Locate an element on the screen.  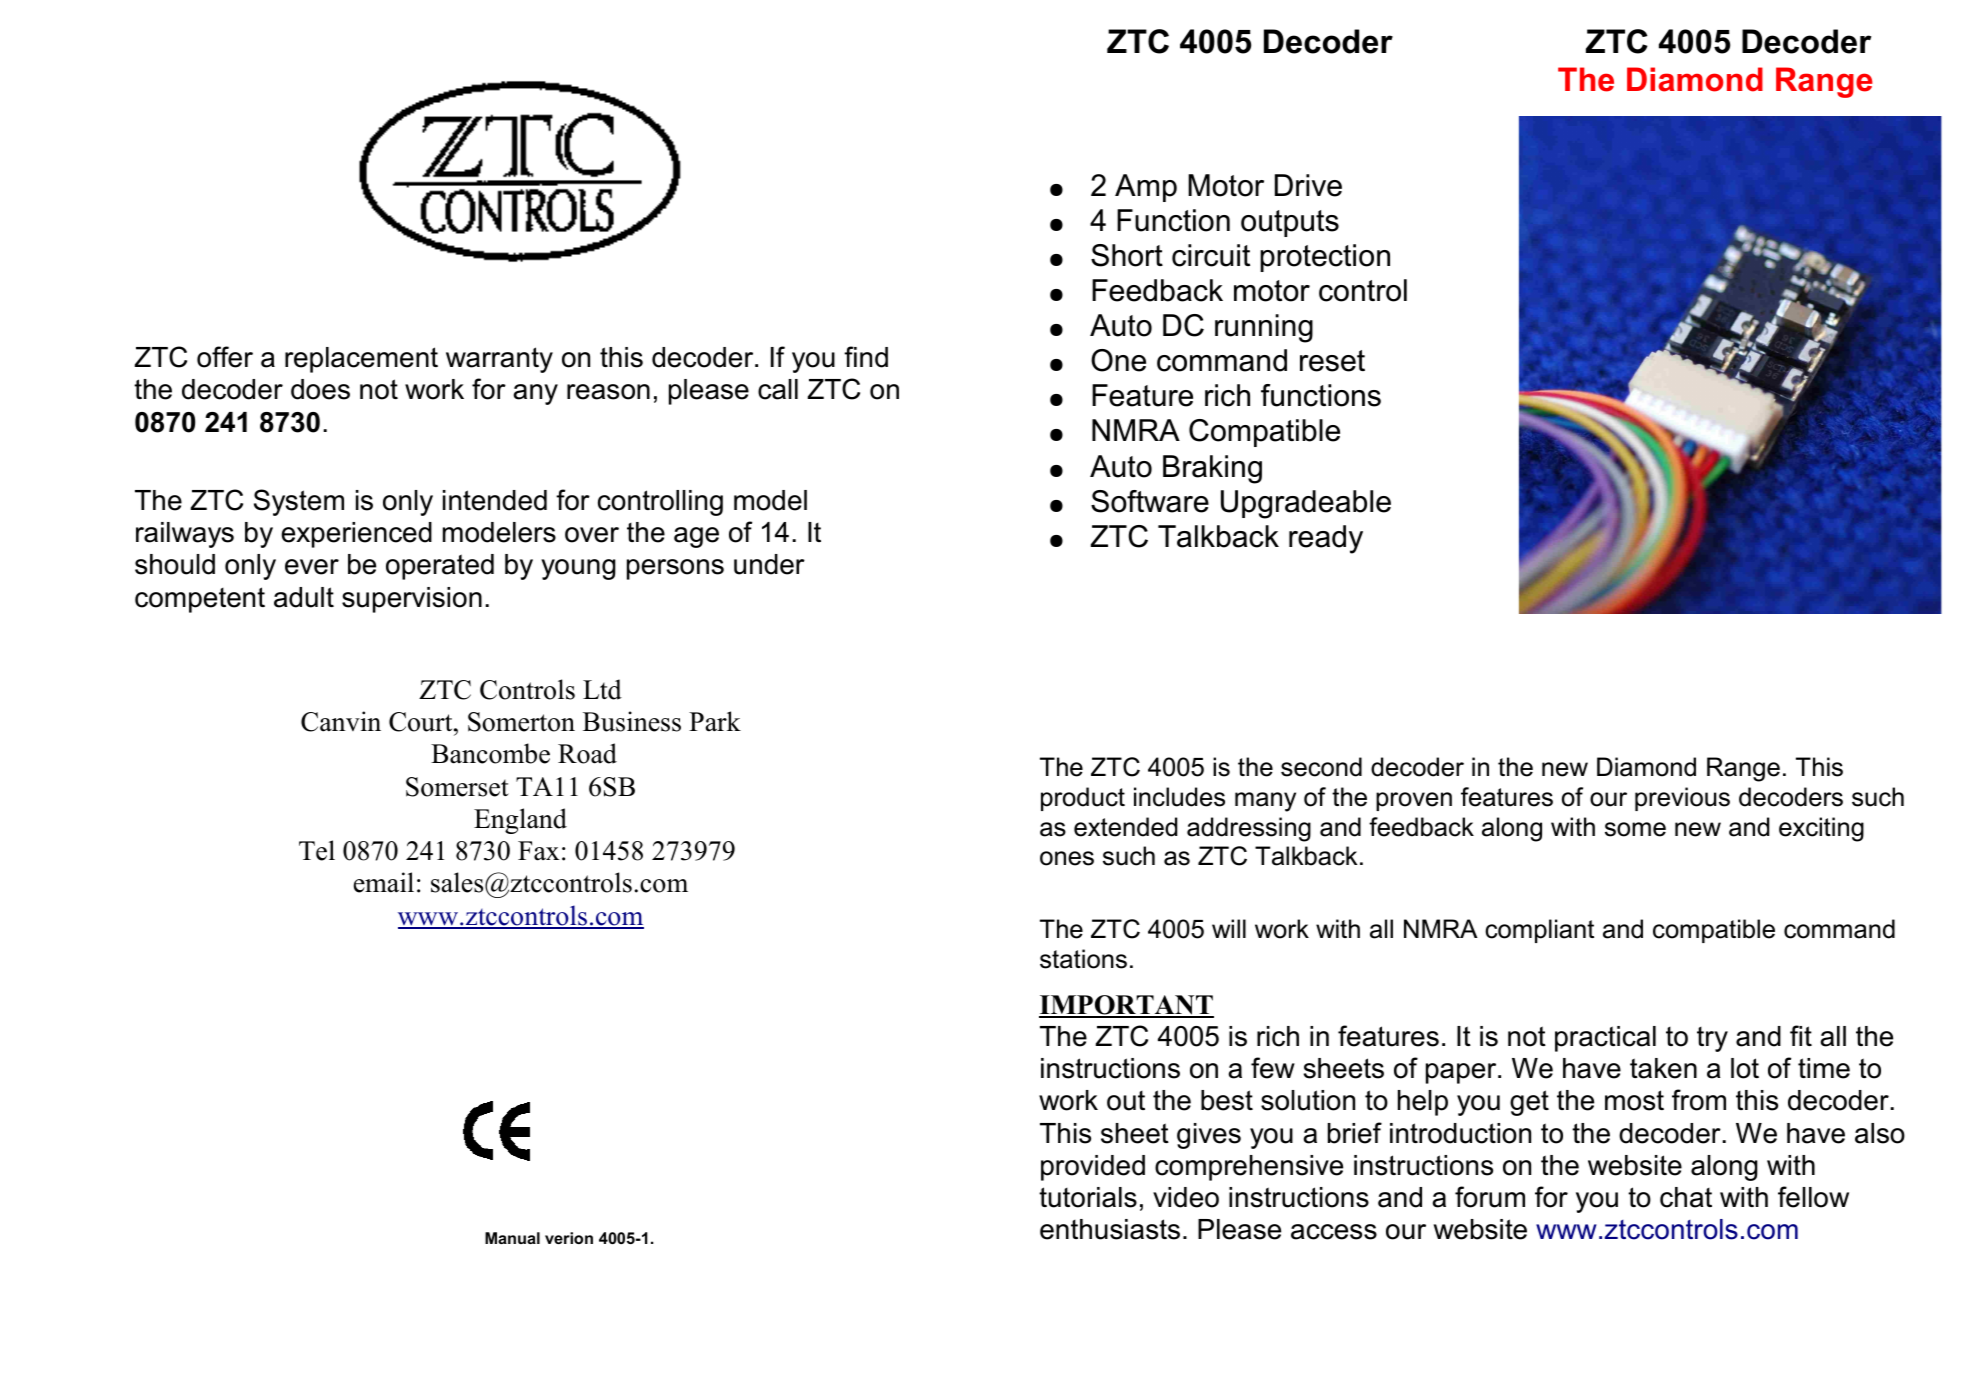
protection is located at coordinates (1325, 258).
